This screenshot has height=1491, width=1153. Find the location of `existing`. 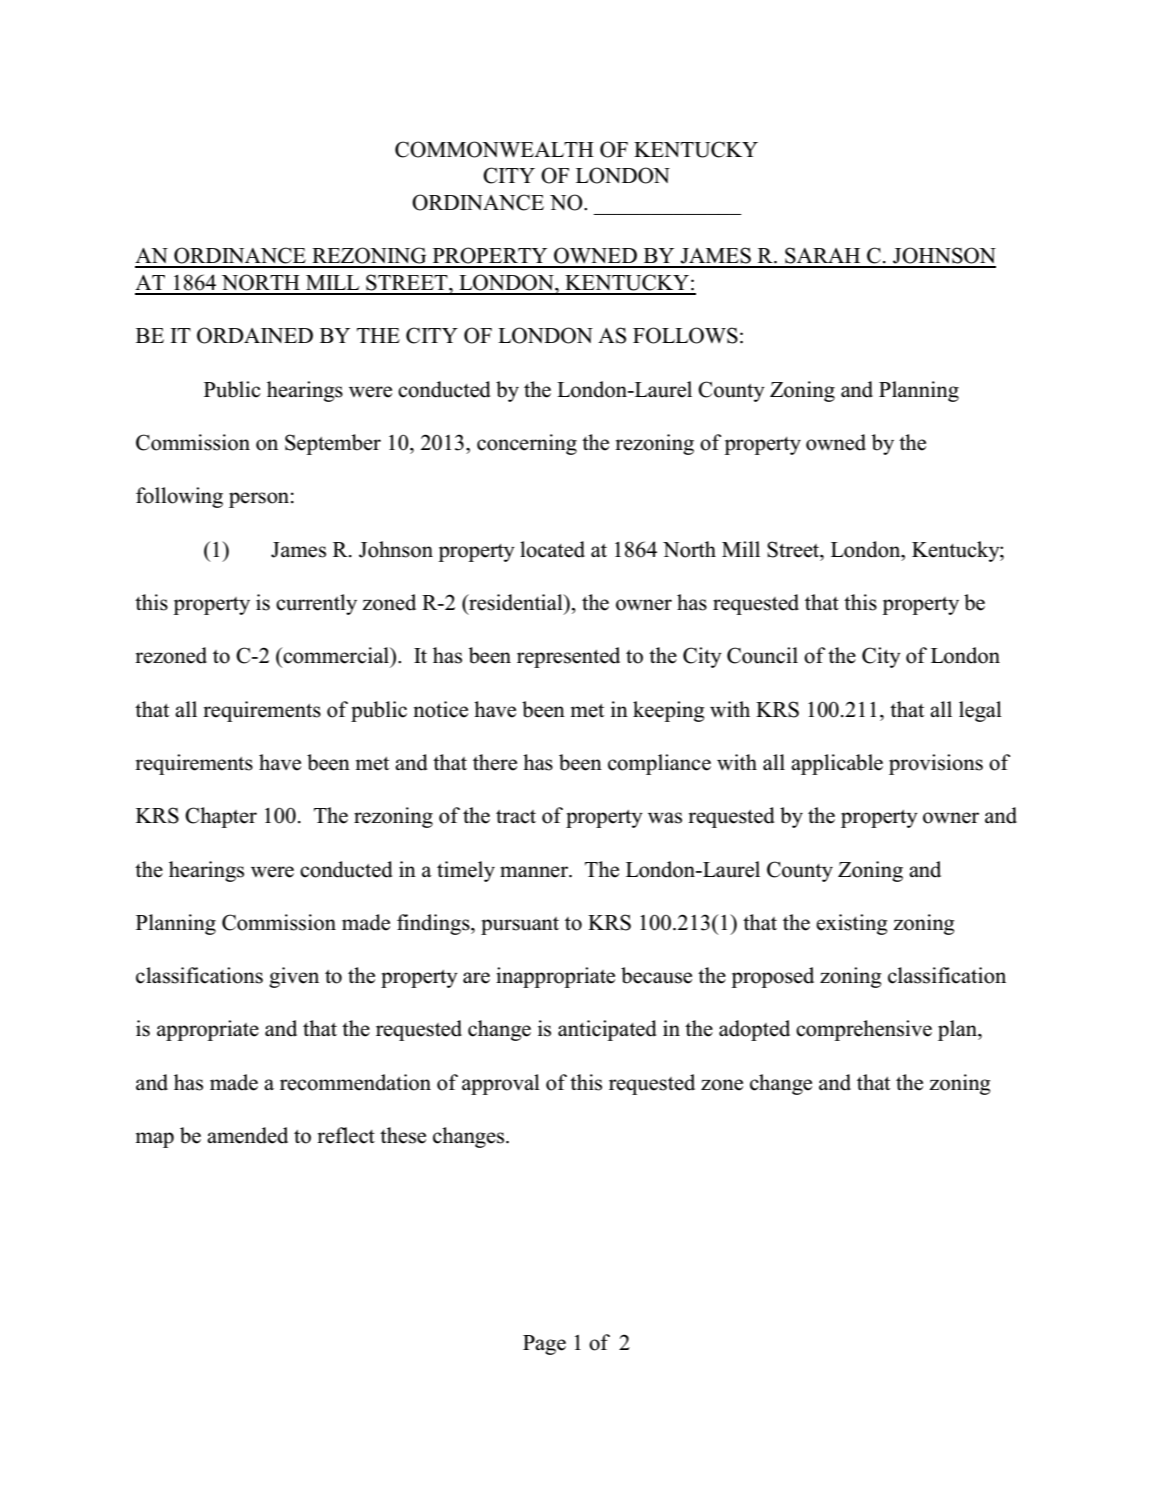

existing is located at coordinates (852, 924).
